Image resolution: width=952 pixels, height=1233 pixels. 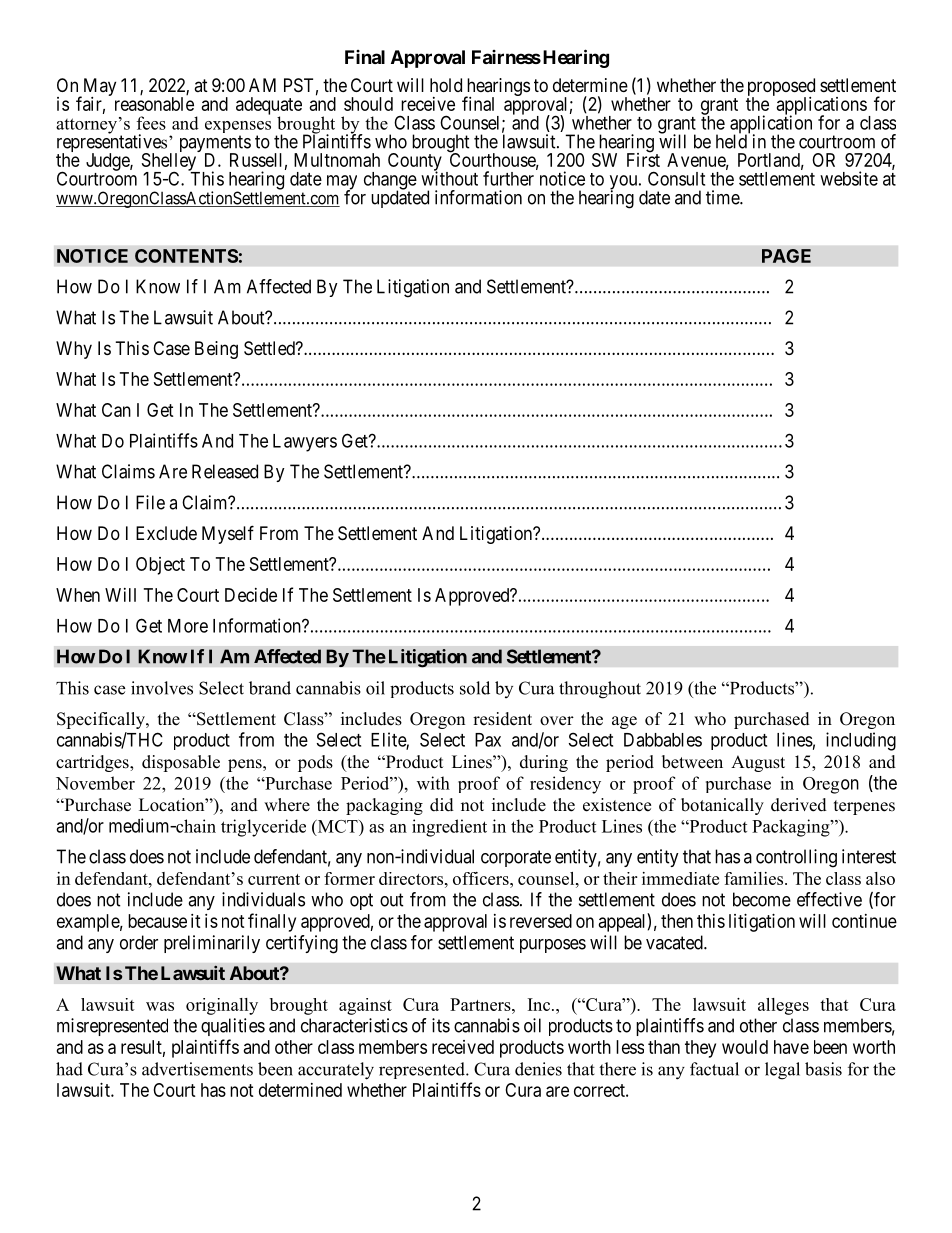 I want to click on hold, so click(x=446, y=85).
